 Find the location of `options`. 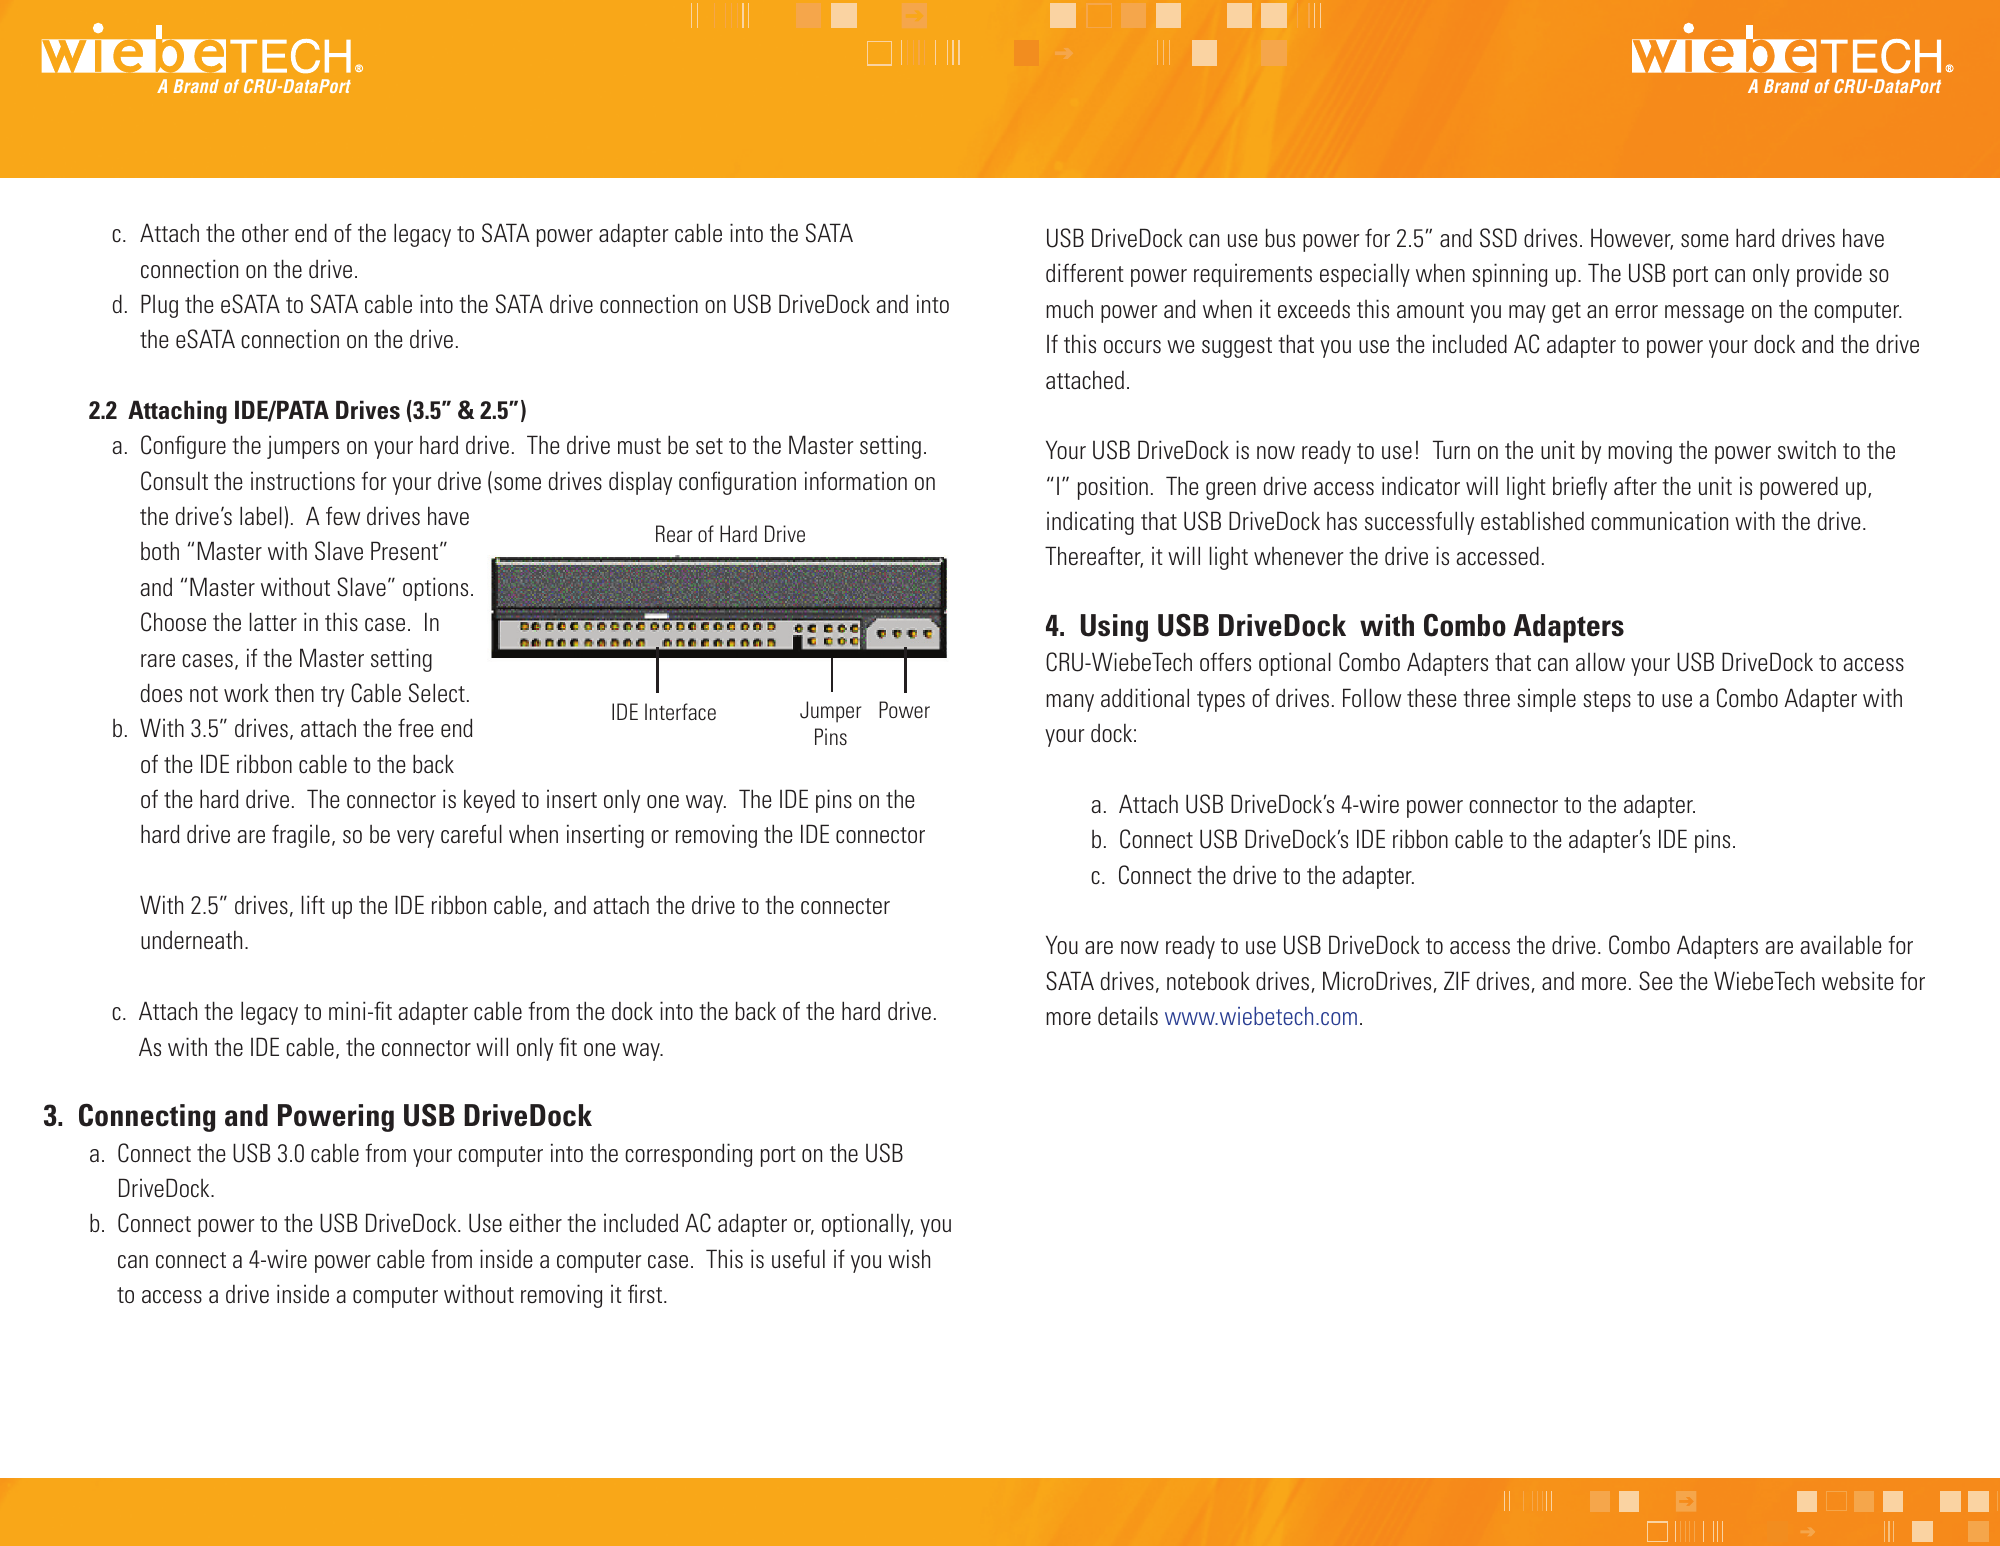

options is located at coordinates (435, 589).
